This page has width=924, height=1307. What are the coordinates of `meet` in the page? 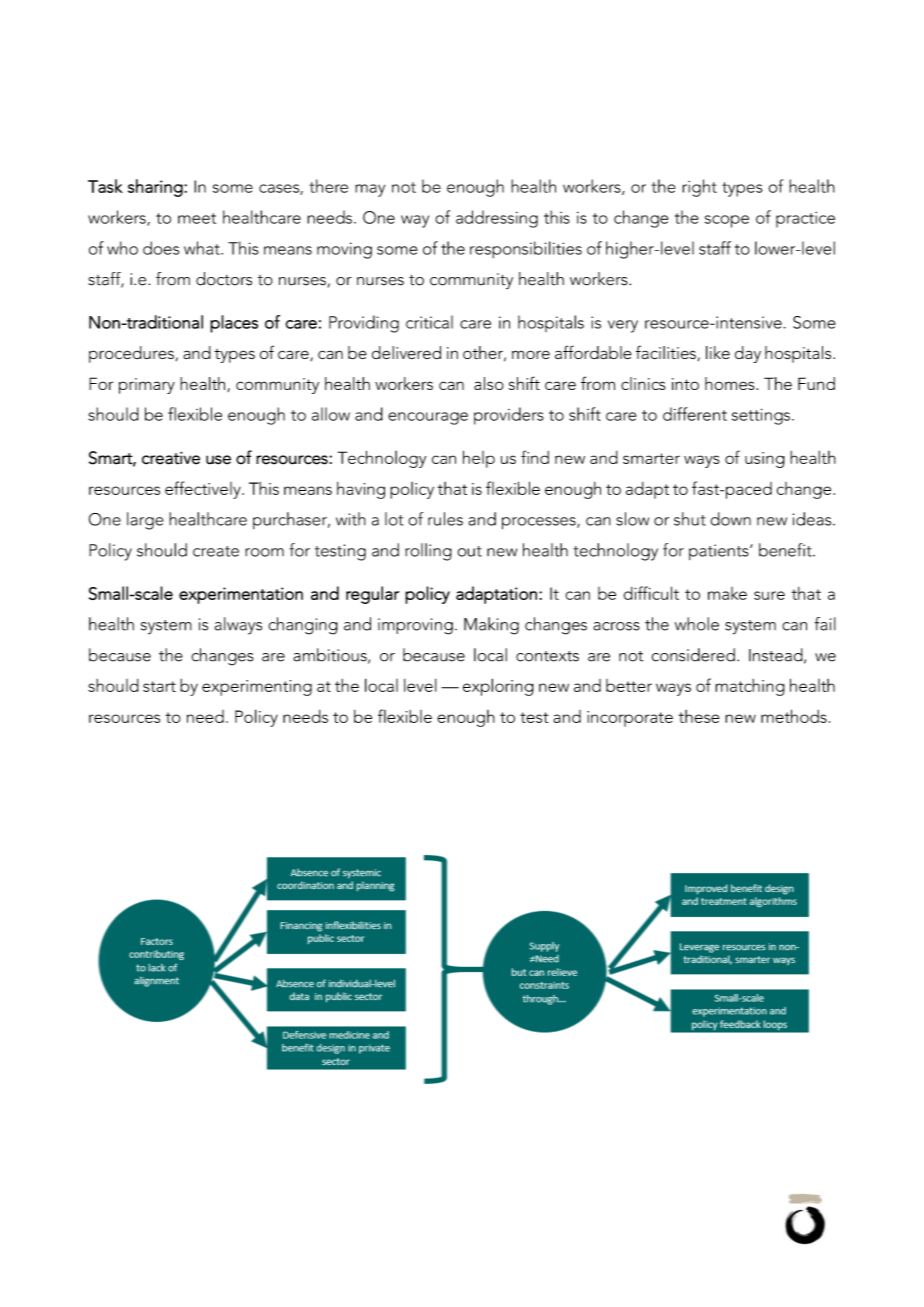 It's located at (197, 218).
